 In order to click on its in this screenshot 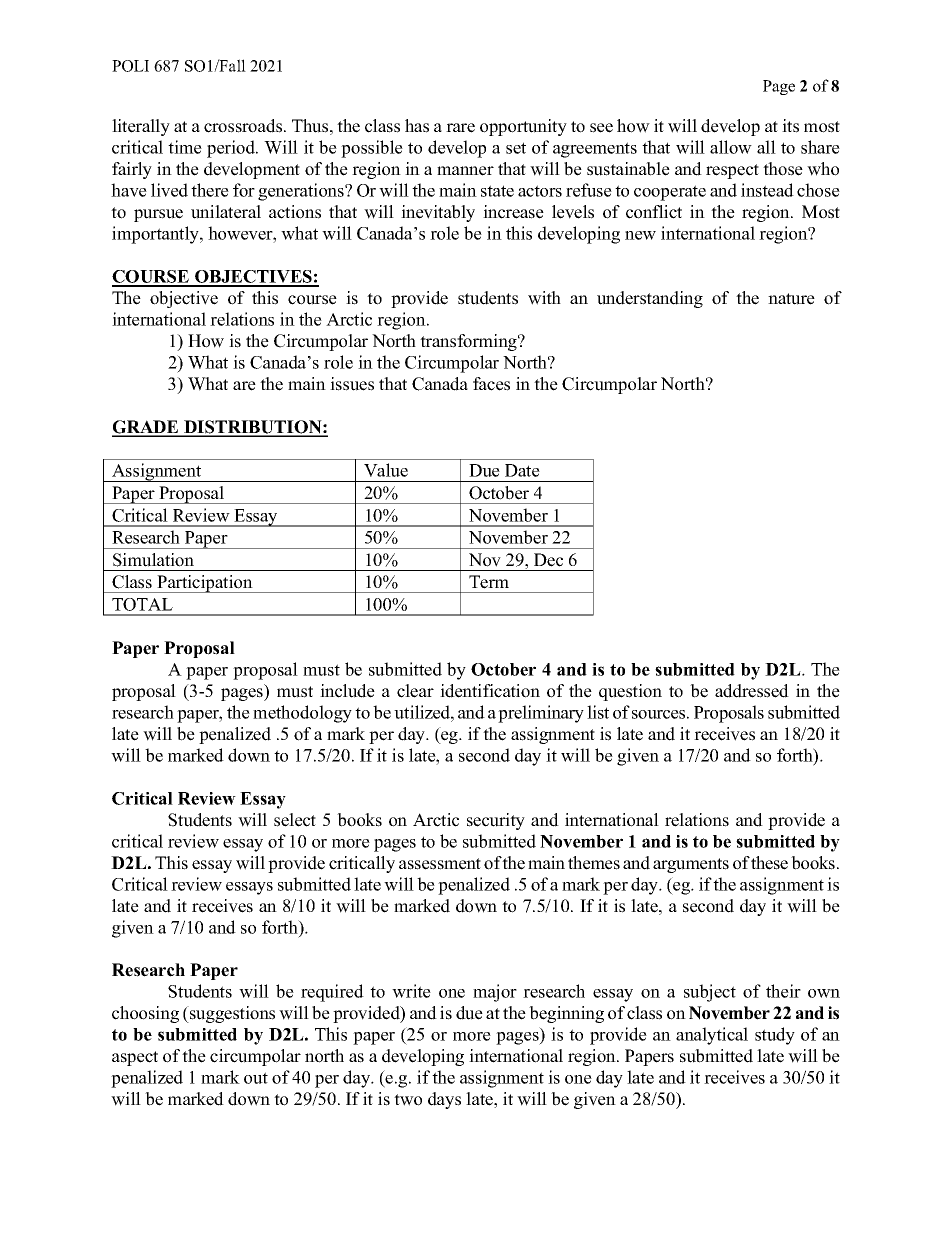, I will do `click(790, 126)`.
